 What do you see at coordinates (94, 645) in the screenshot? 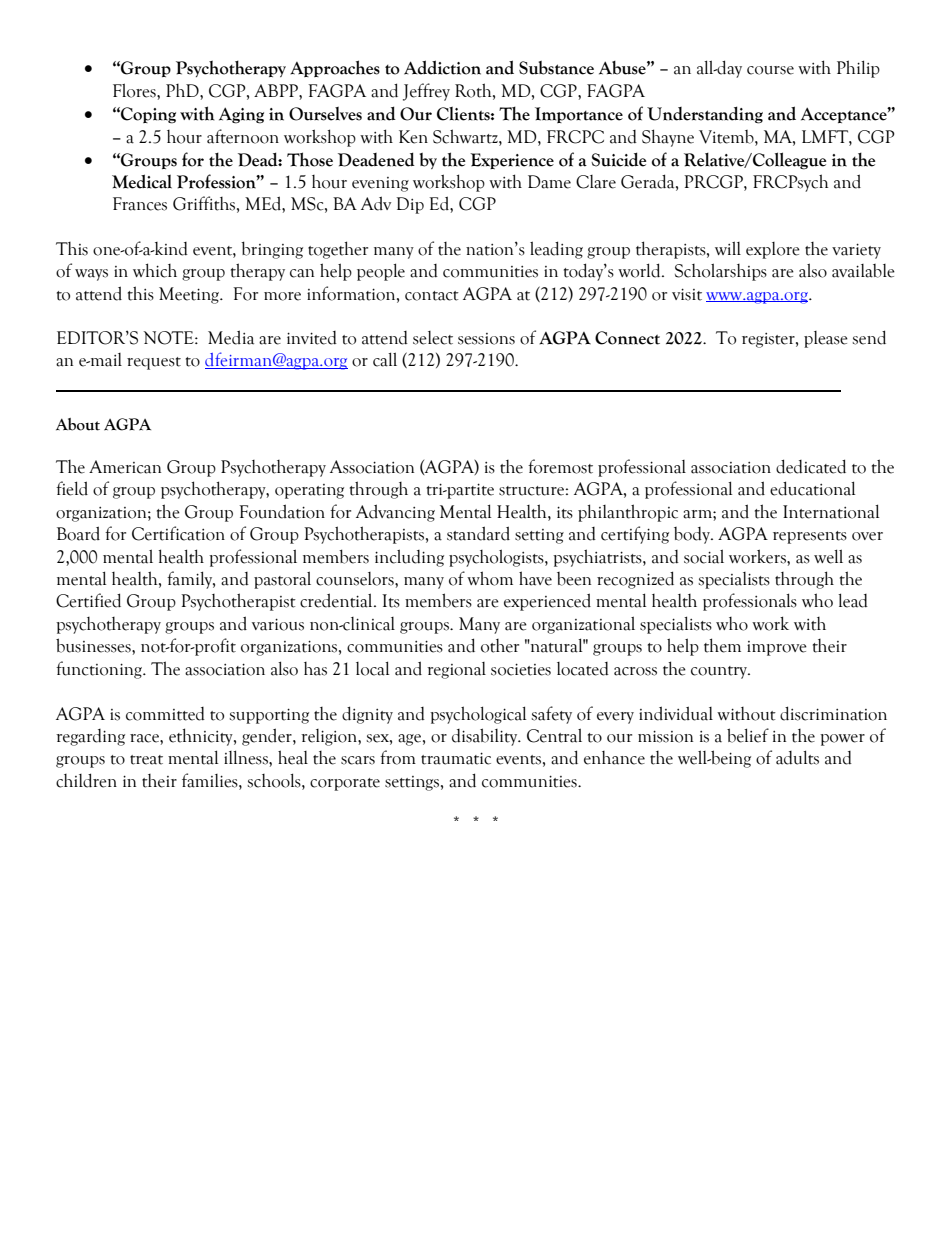
I see `businesses` at bounding box center [94, 645].
